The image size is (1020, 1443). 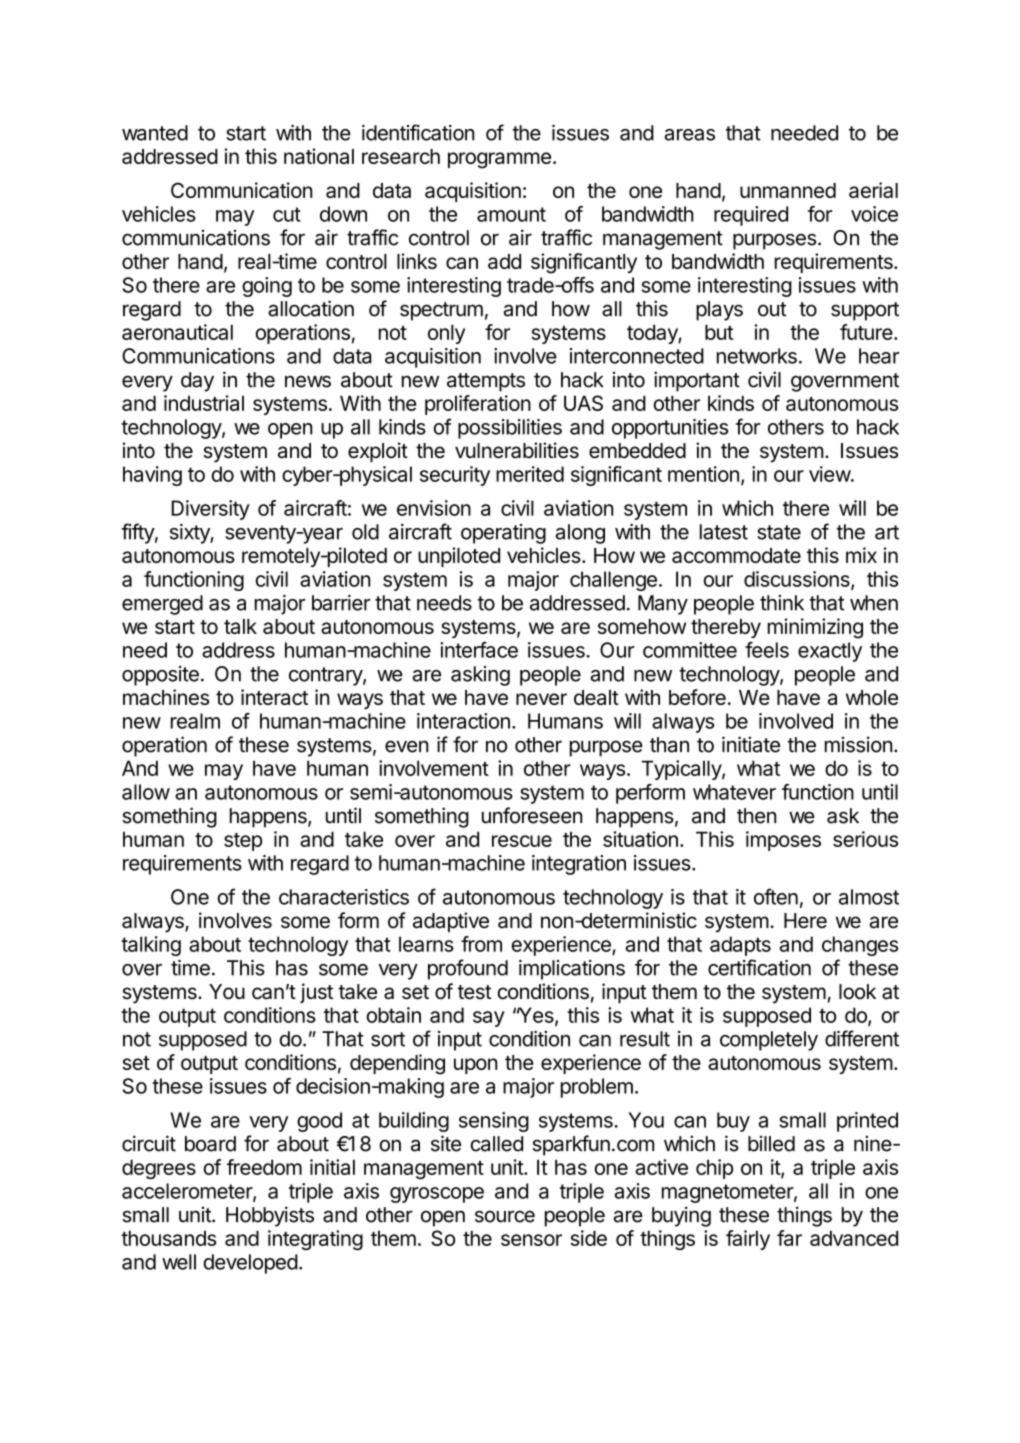 What do you see at coordinates (243, 842) in the screenshot?
I see `step` at bounding box center [243, 842].
